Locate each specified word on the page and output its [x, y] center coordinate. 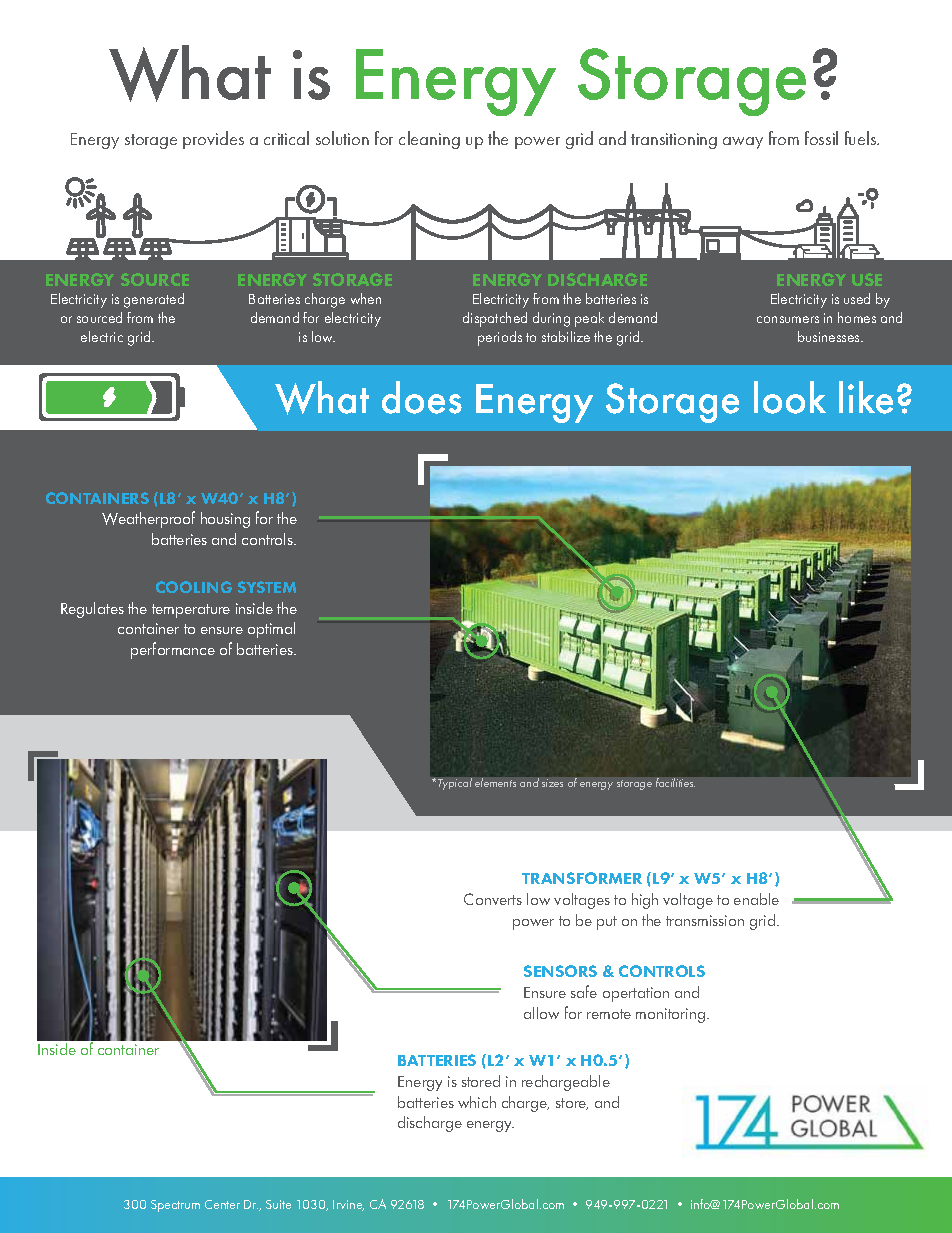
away [743, 143]
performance [173, 650]
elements [495, 782]
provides [213, 140]
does [422, 397]
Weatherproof [148, 519]
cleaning [429, 140]
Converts [493, 899]
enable [756, 899]
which [477, 1102]
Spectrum [175, 1206]
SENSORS [560, 971]
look [790, 397]
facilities [675, 782]
